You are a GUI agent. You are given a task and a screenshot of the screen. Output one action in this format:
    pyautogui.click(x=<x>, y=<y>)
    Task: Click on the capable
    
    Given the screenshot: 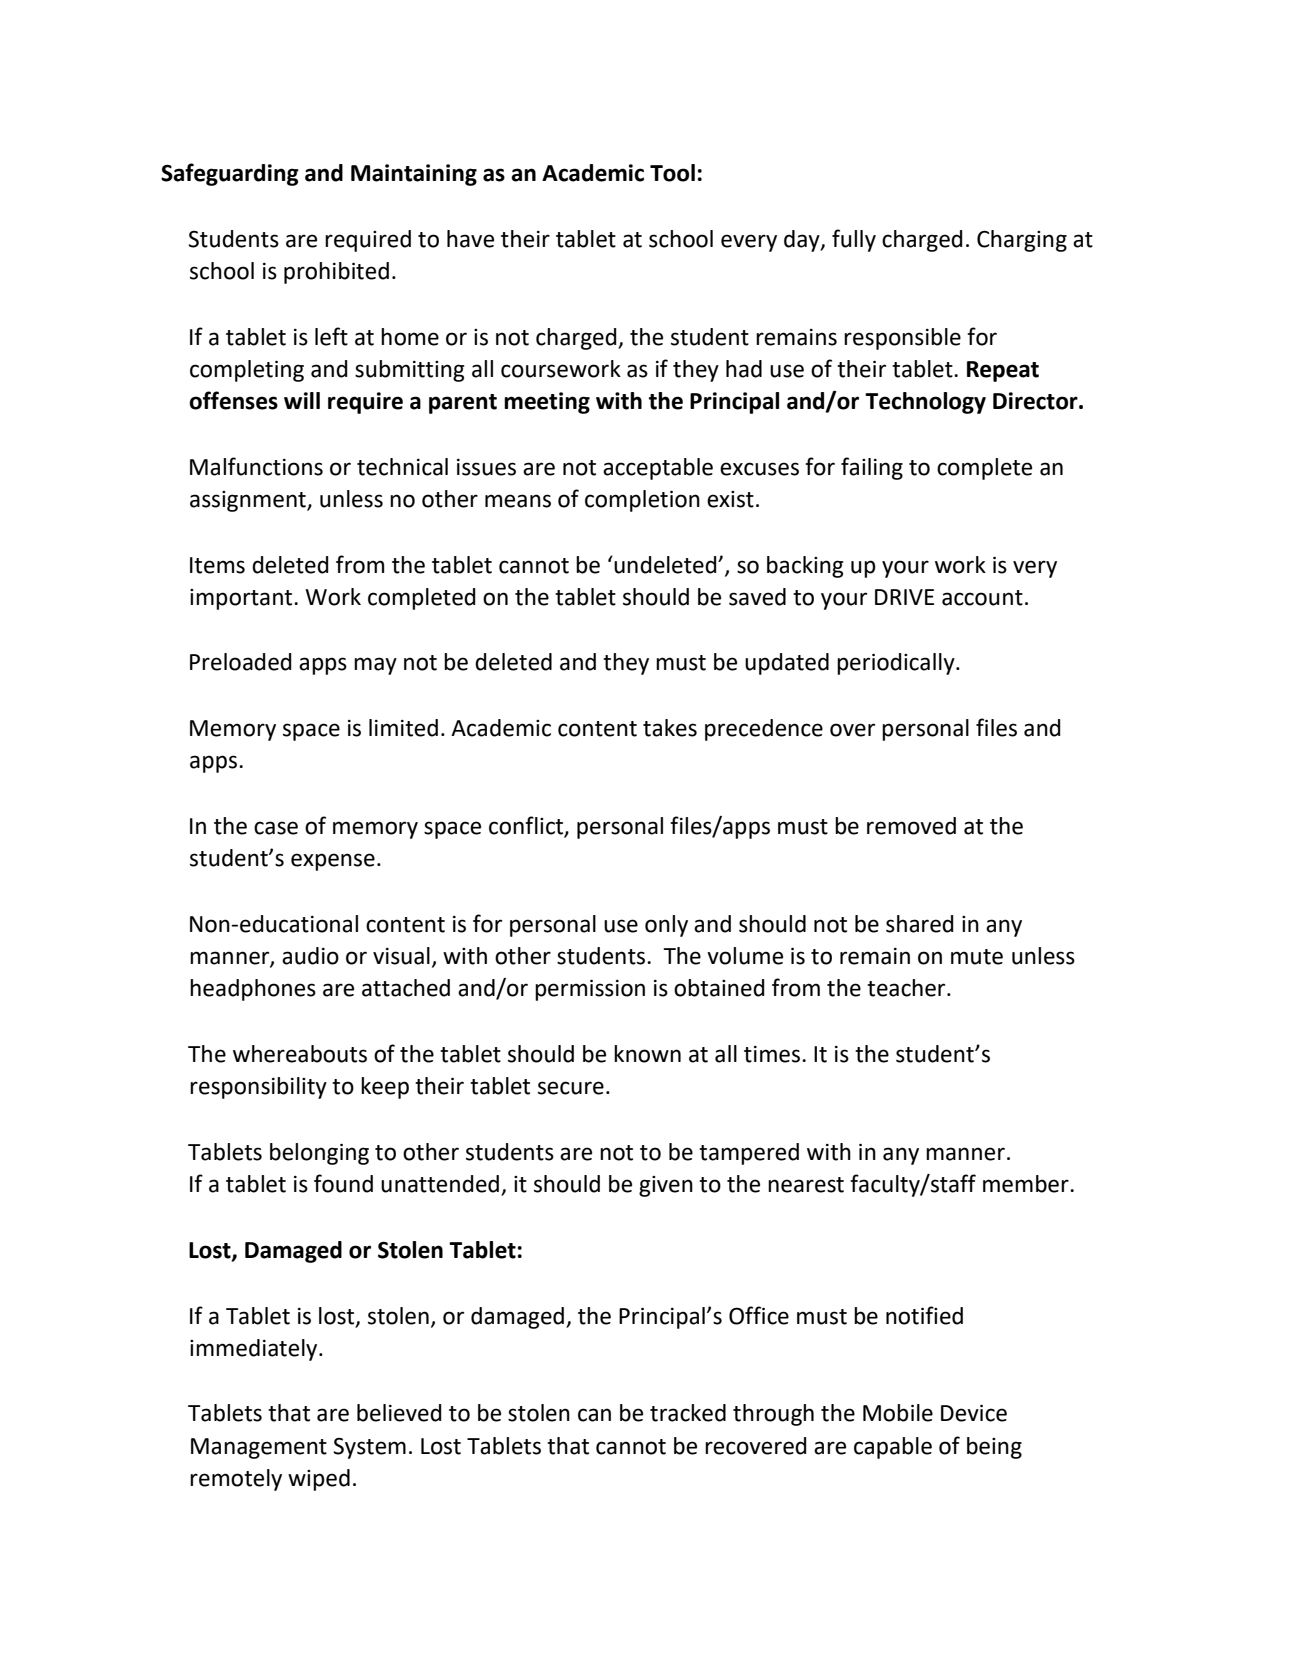 What is the action you would take?
    pyautogui.click(x=893, y=1448)
